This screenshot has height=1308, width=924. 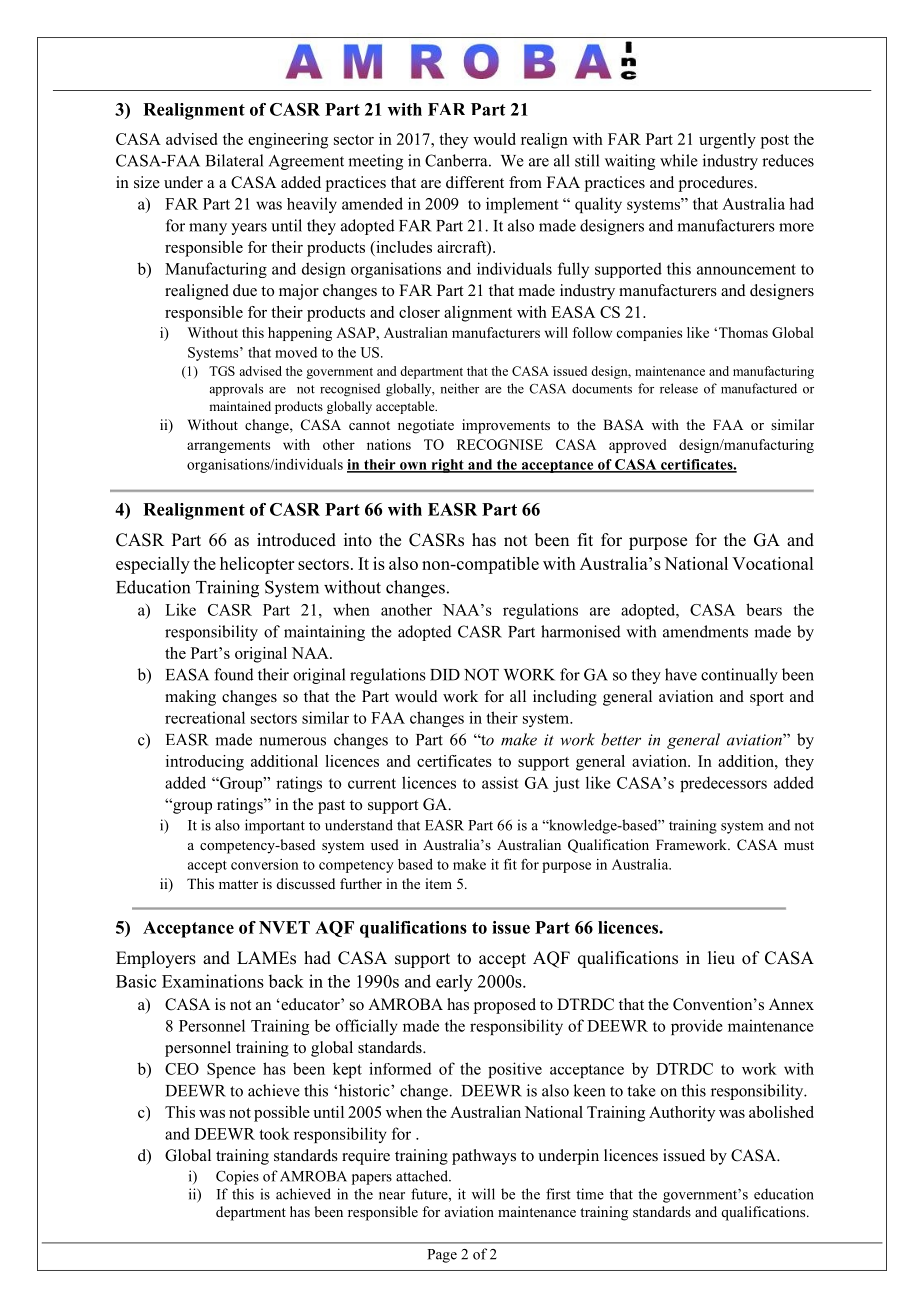 What do you see at coordinates (442, 1256) in the screenshot?
I see `Page` at bounding box center [442, 1256].
